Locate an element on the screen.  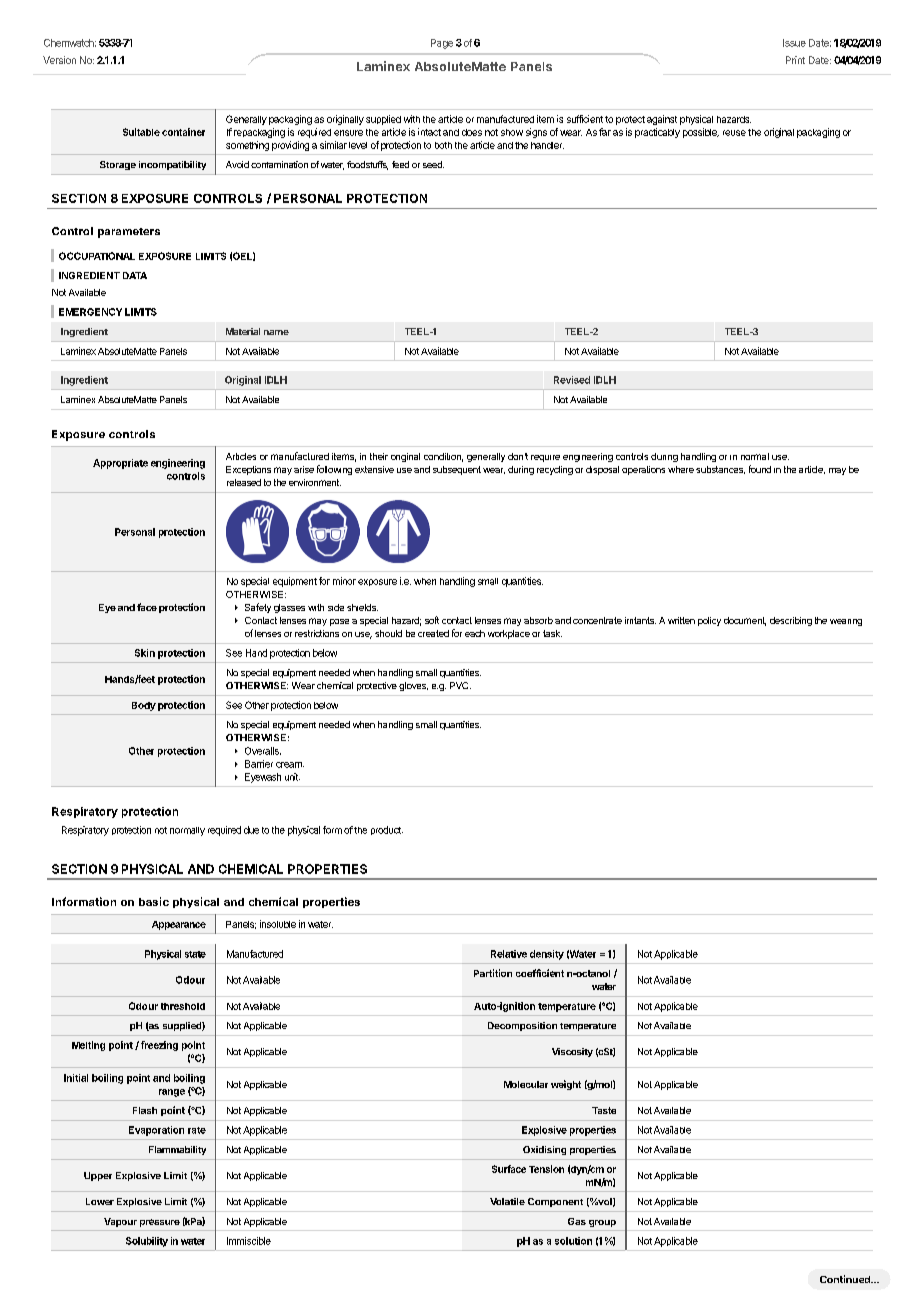
document is located at coordinates (745, 621).
